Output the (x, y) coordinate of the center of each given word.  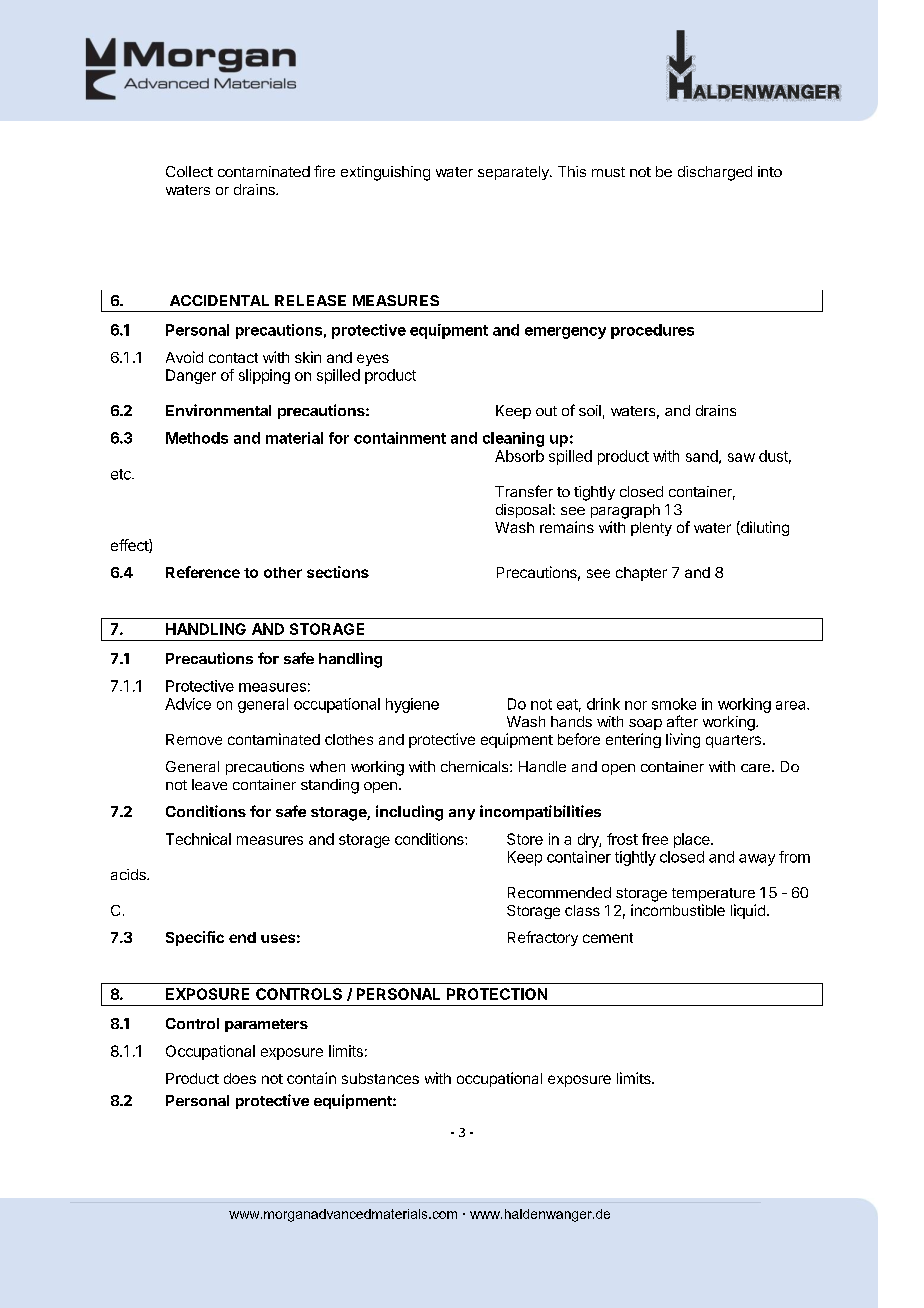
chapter (641, 574)
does (240, 1078)
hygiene (412, 705)
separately (514, 173)
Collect (189, 171)
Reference (203, 572)
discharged (715, 173)
